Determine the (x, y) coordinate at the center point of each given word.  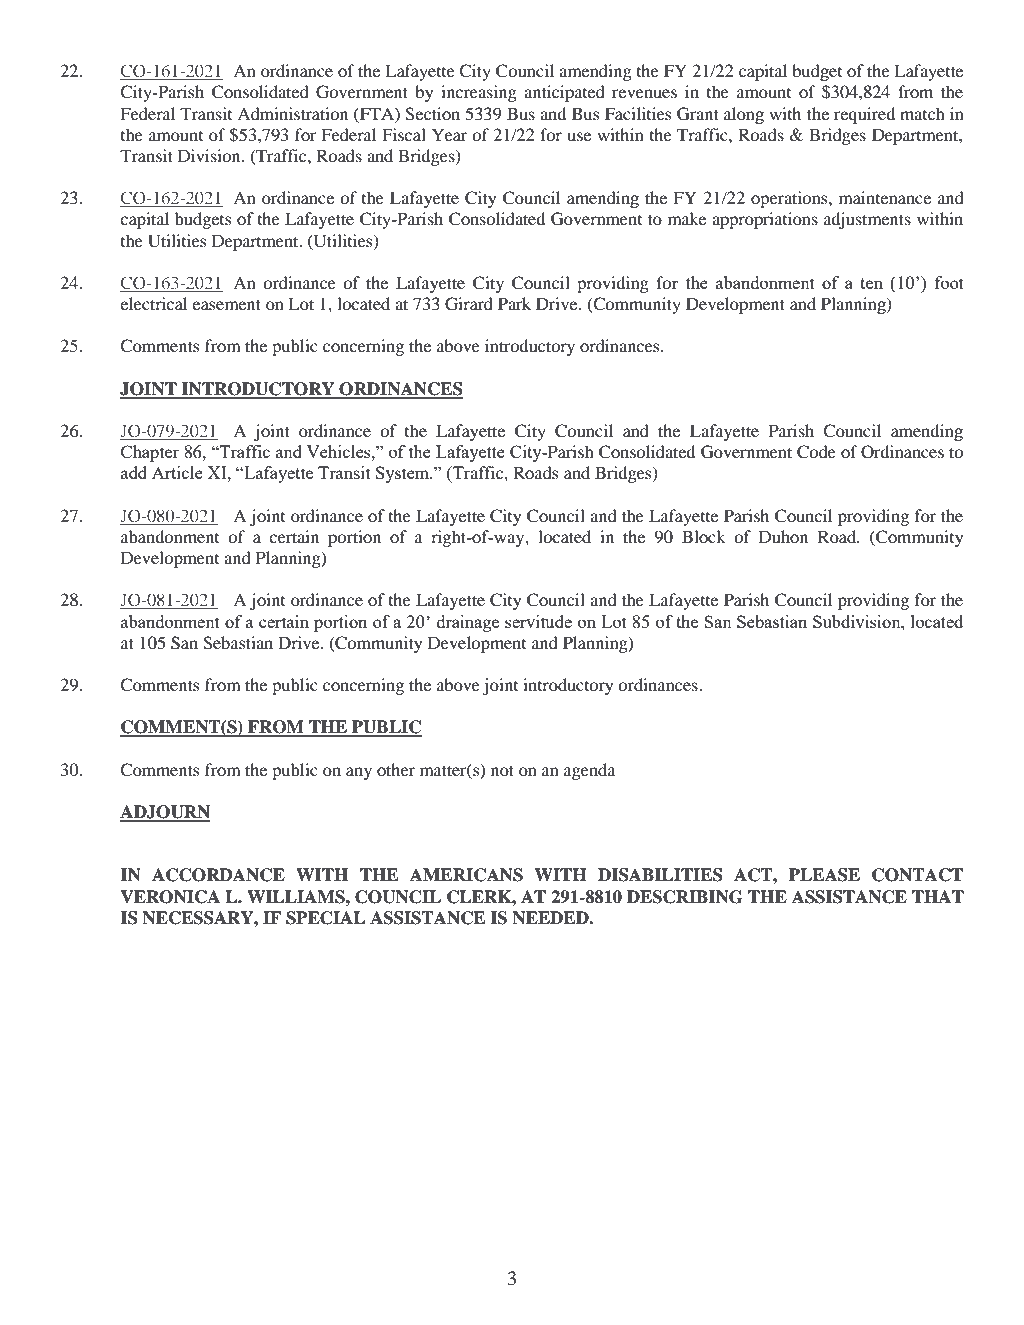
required (864, 115)
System (404, 474)
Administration (292, 113)
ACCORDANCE (218, 875)
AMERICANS (466, 875)
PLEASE (824, 875)
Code (816, 452)
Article (177, 472)
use (579, 136)
